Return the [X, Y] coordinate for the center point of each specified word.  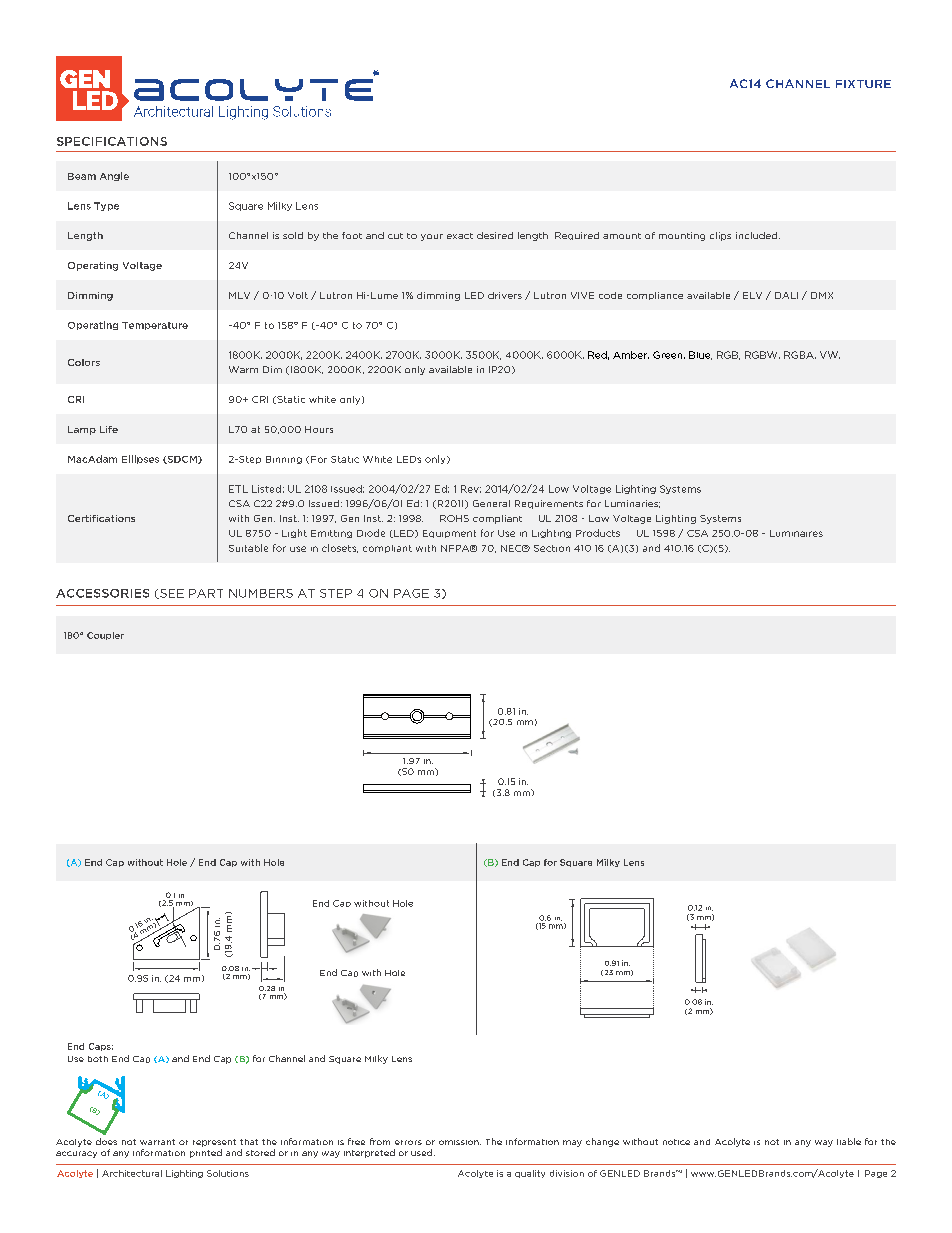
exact [460, 236]
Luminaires [796, 533]
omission [460, 1142]
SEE [171, 594]
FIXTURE [863, 84]
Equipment [449, 534]
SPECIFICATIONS [112, 141]
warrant [157, 1142]
